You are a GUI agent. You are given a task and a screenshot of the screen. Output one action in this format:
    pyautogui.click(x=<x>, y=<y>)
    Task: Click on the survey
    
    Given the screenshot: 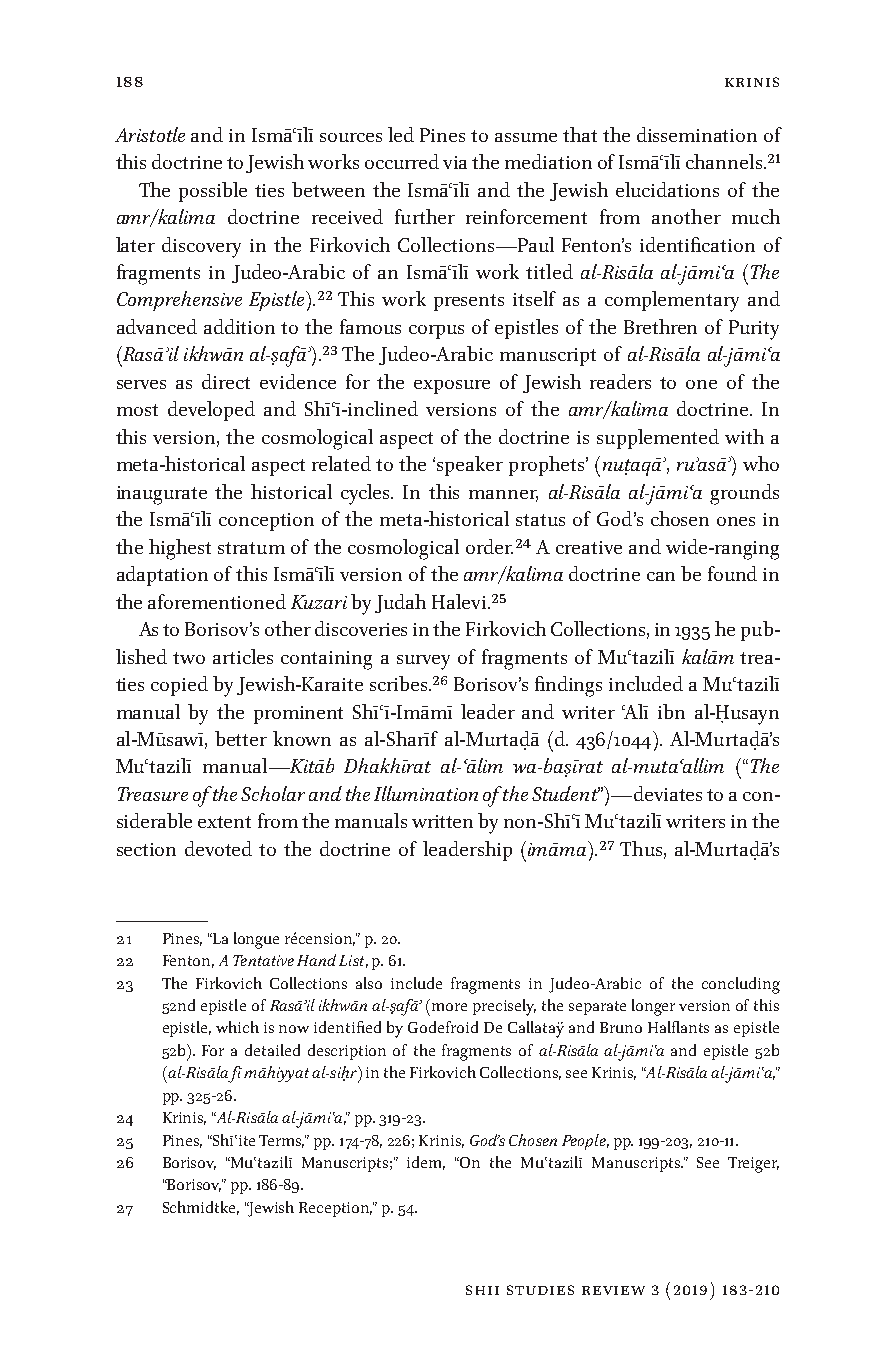 What is the action you would take?
    pyautogui.click(x=423, y=662)
